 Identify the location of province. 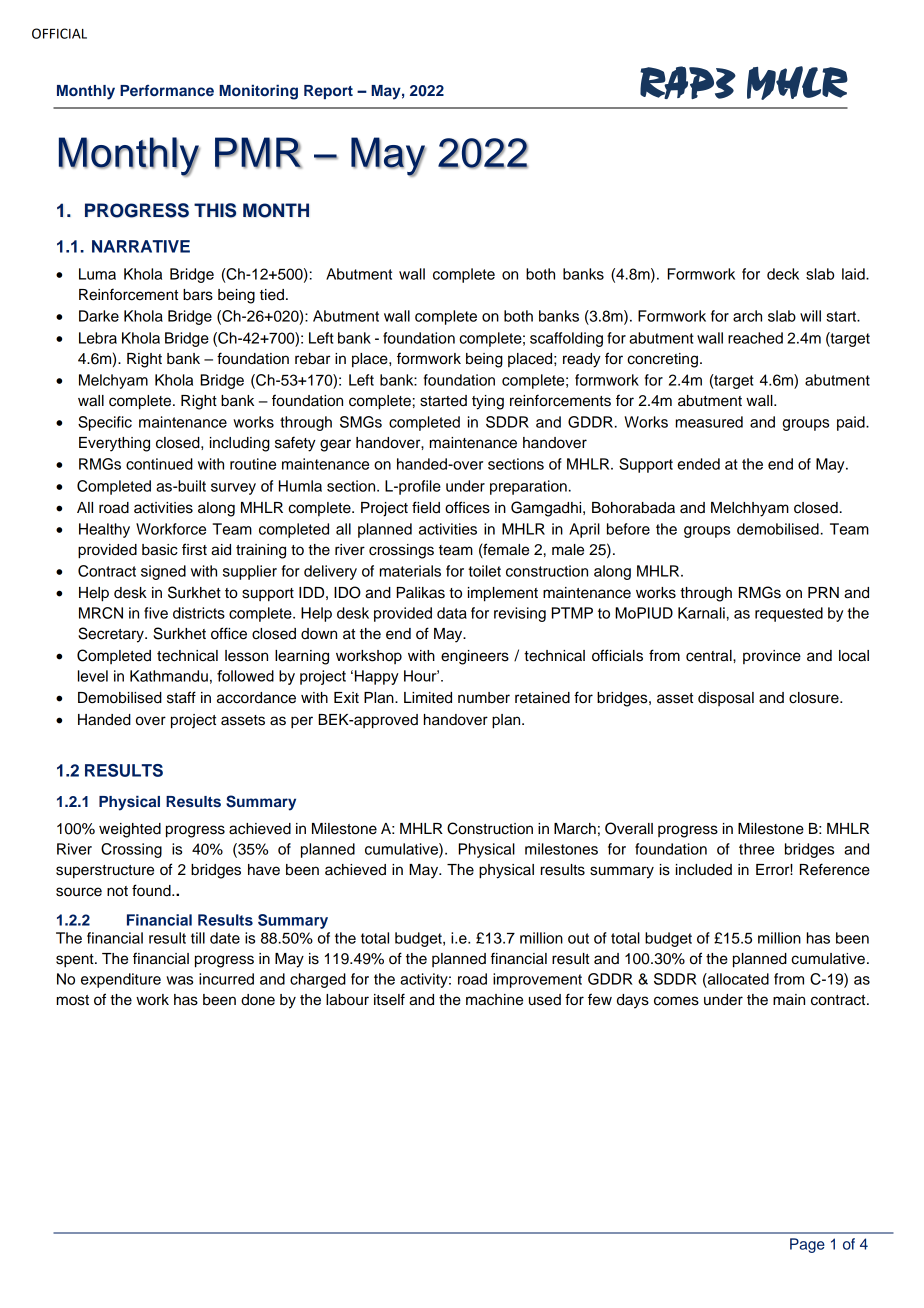
(772, 657).
